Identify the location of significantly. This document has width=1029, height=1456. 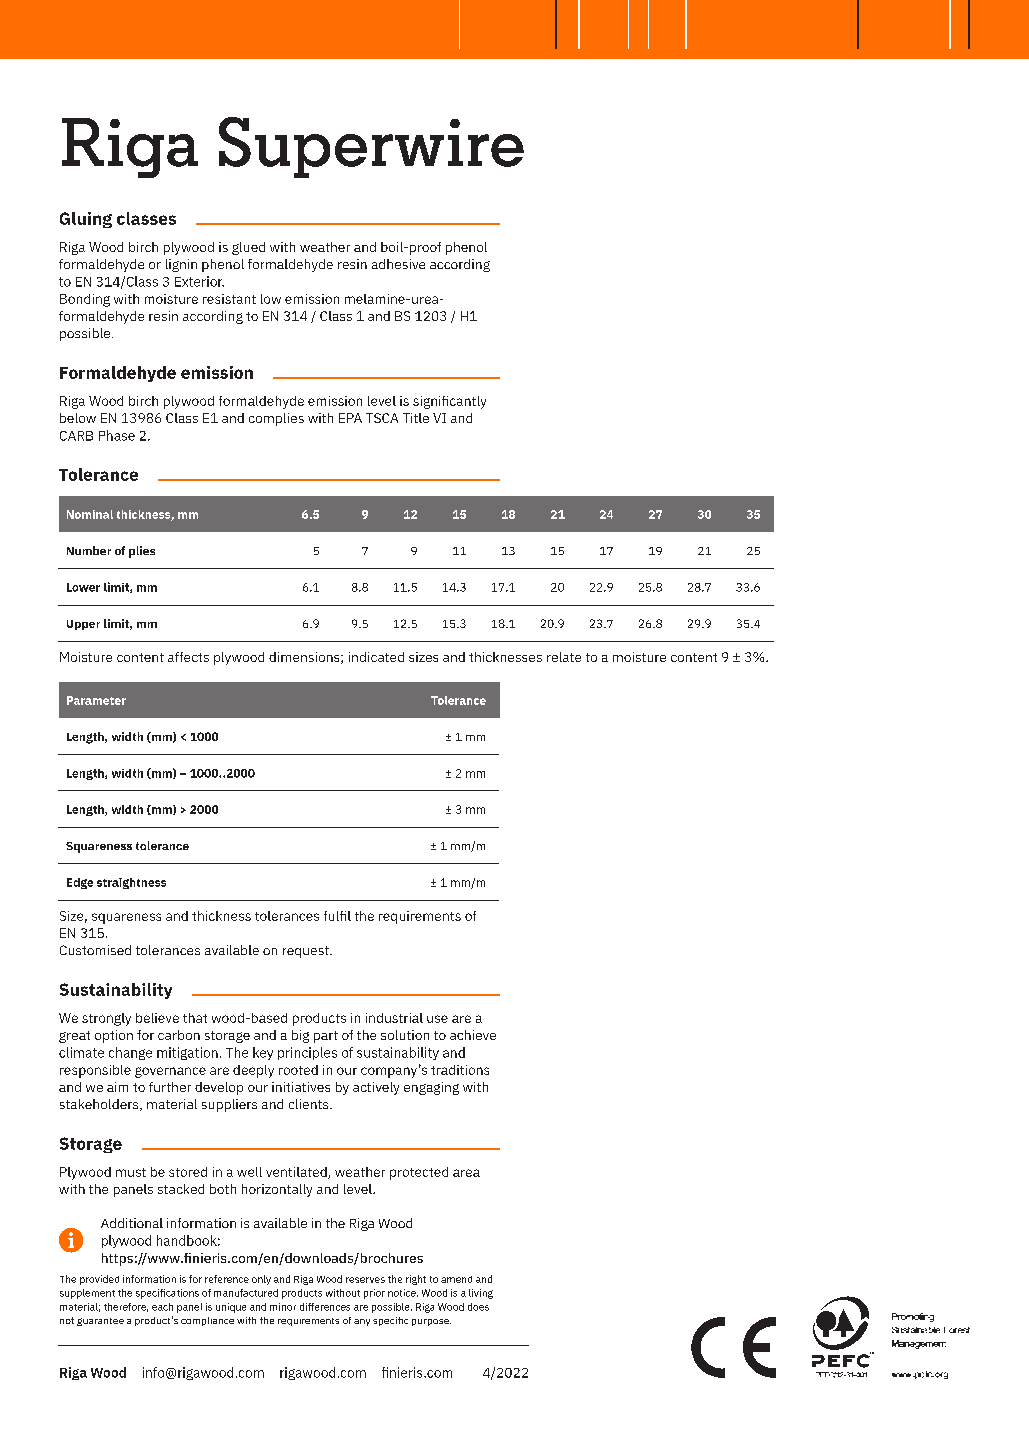
(449, 402).
